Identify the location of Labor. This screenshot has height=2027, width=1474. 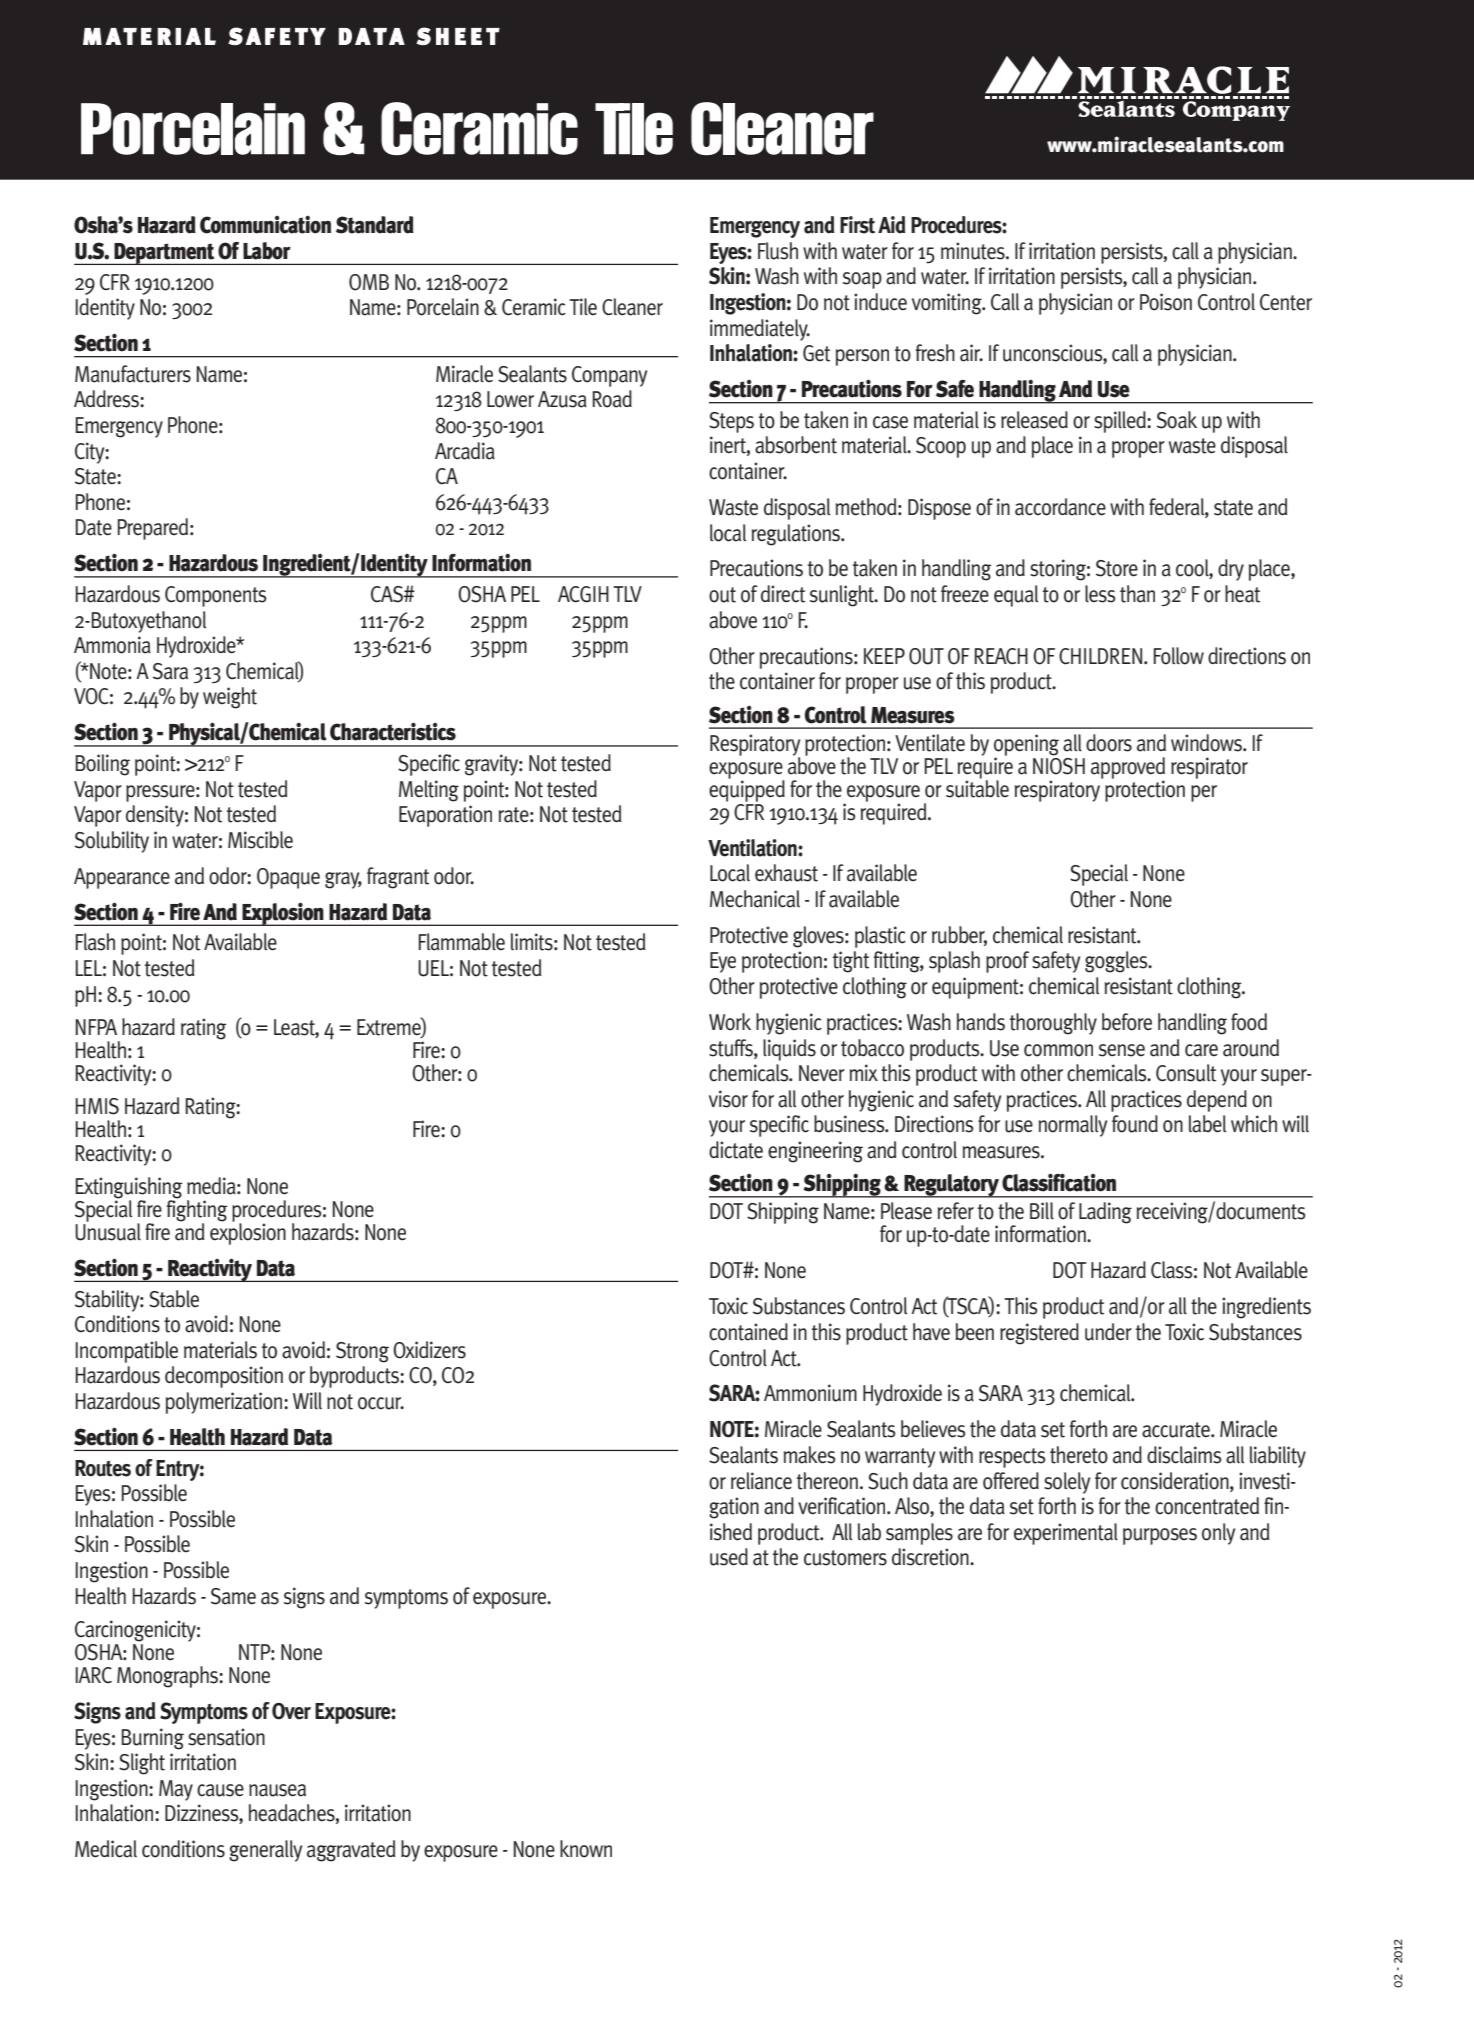
(267, 251).
